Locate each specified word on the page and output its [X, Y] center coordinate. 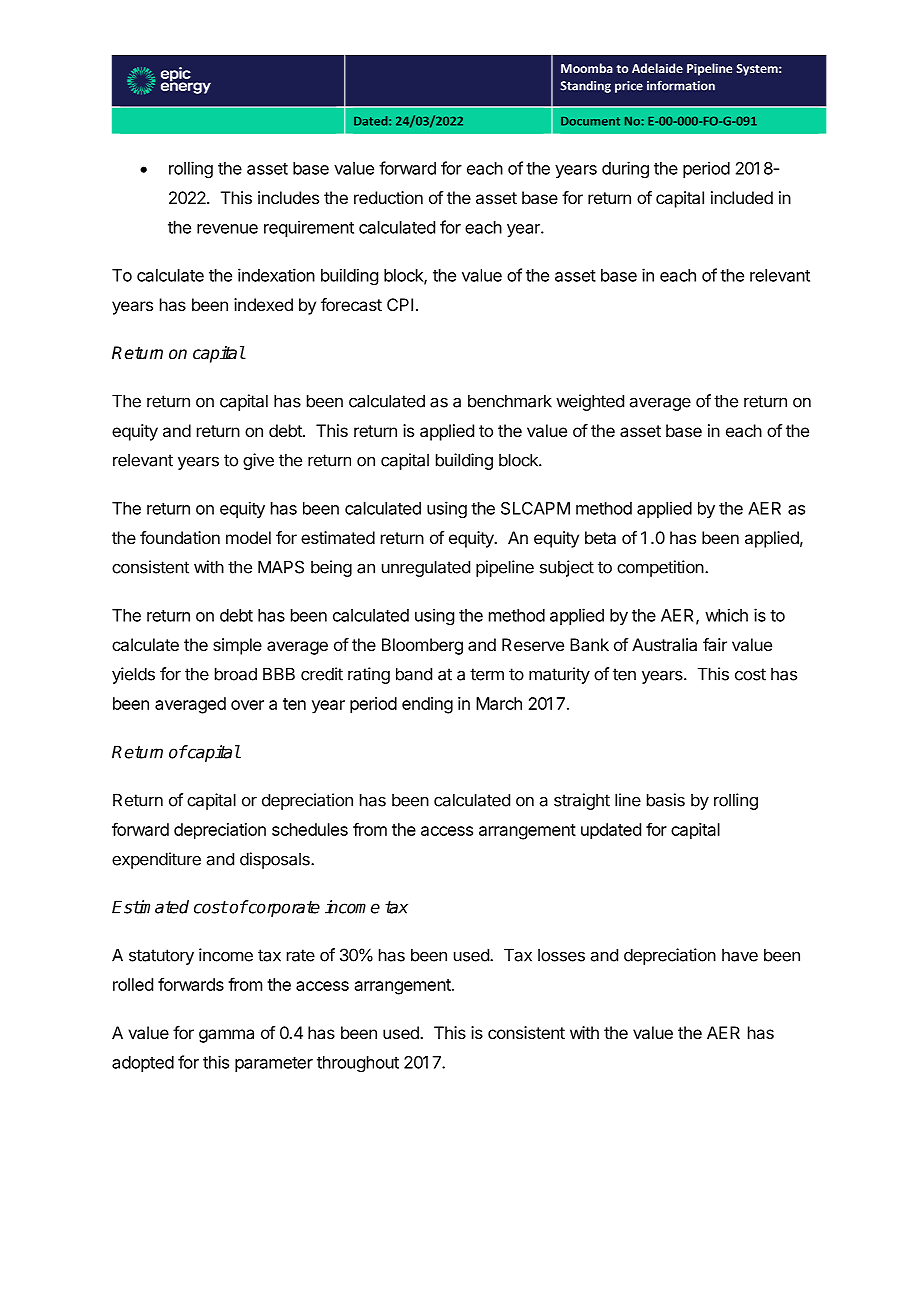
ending [427, 705]
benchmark [510, 401]
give [258, 461]
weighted [590, 402]
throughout [358, 1064]
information [681, 85]
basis [666, 800]
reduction [388, 197]
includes [288, 197]
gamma [226, 1036]
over [247, 705]
